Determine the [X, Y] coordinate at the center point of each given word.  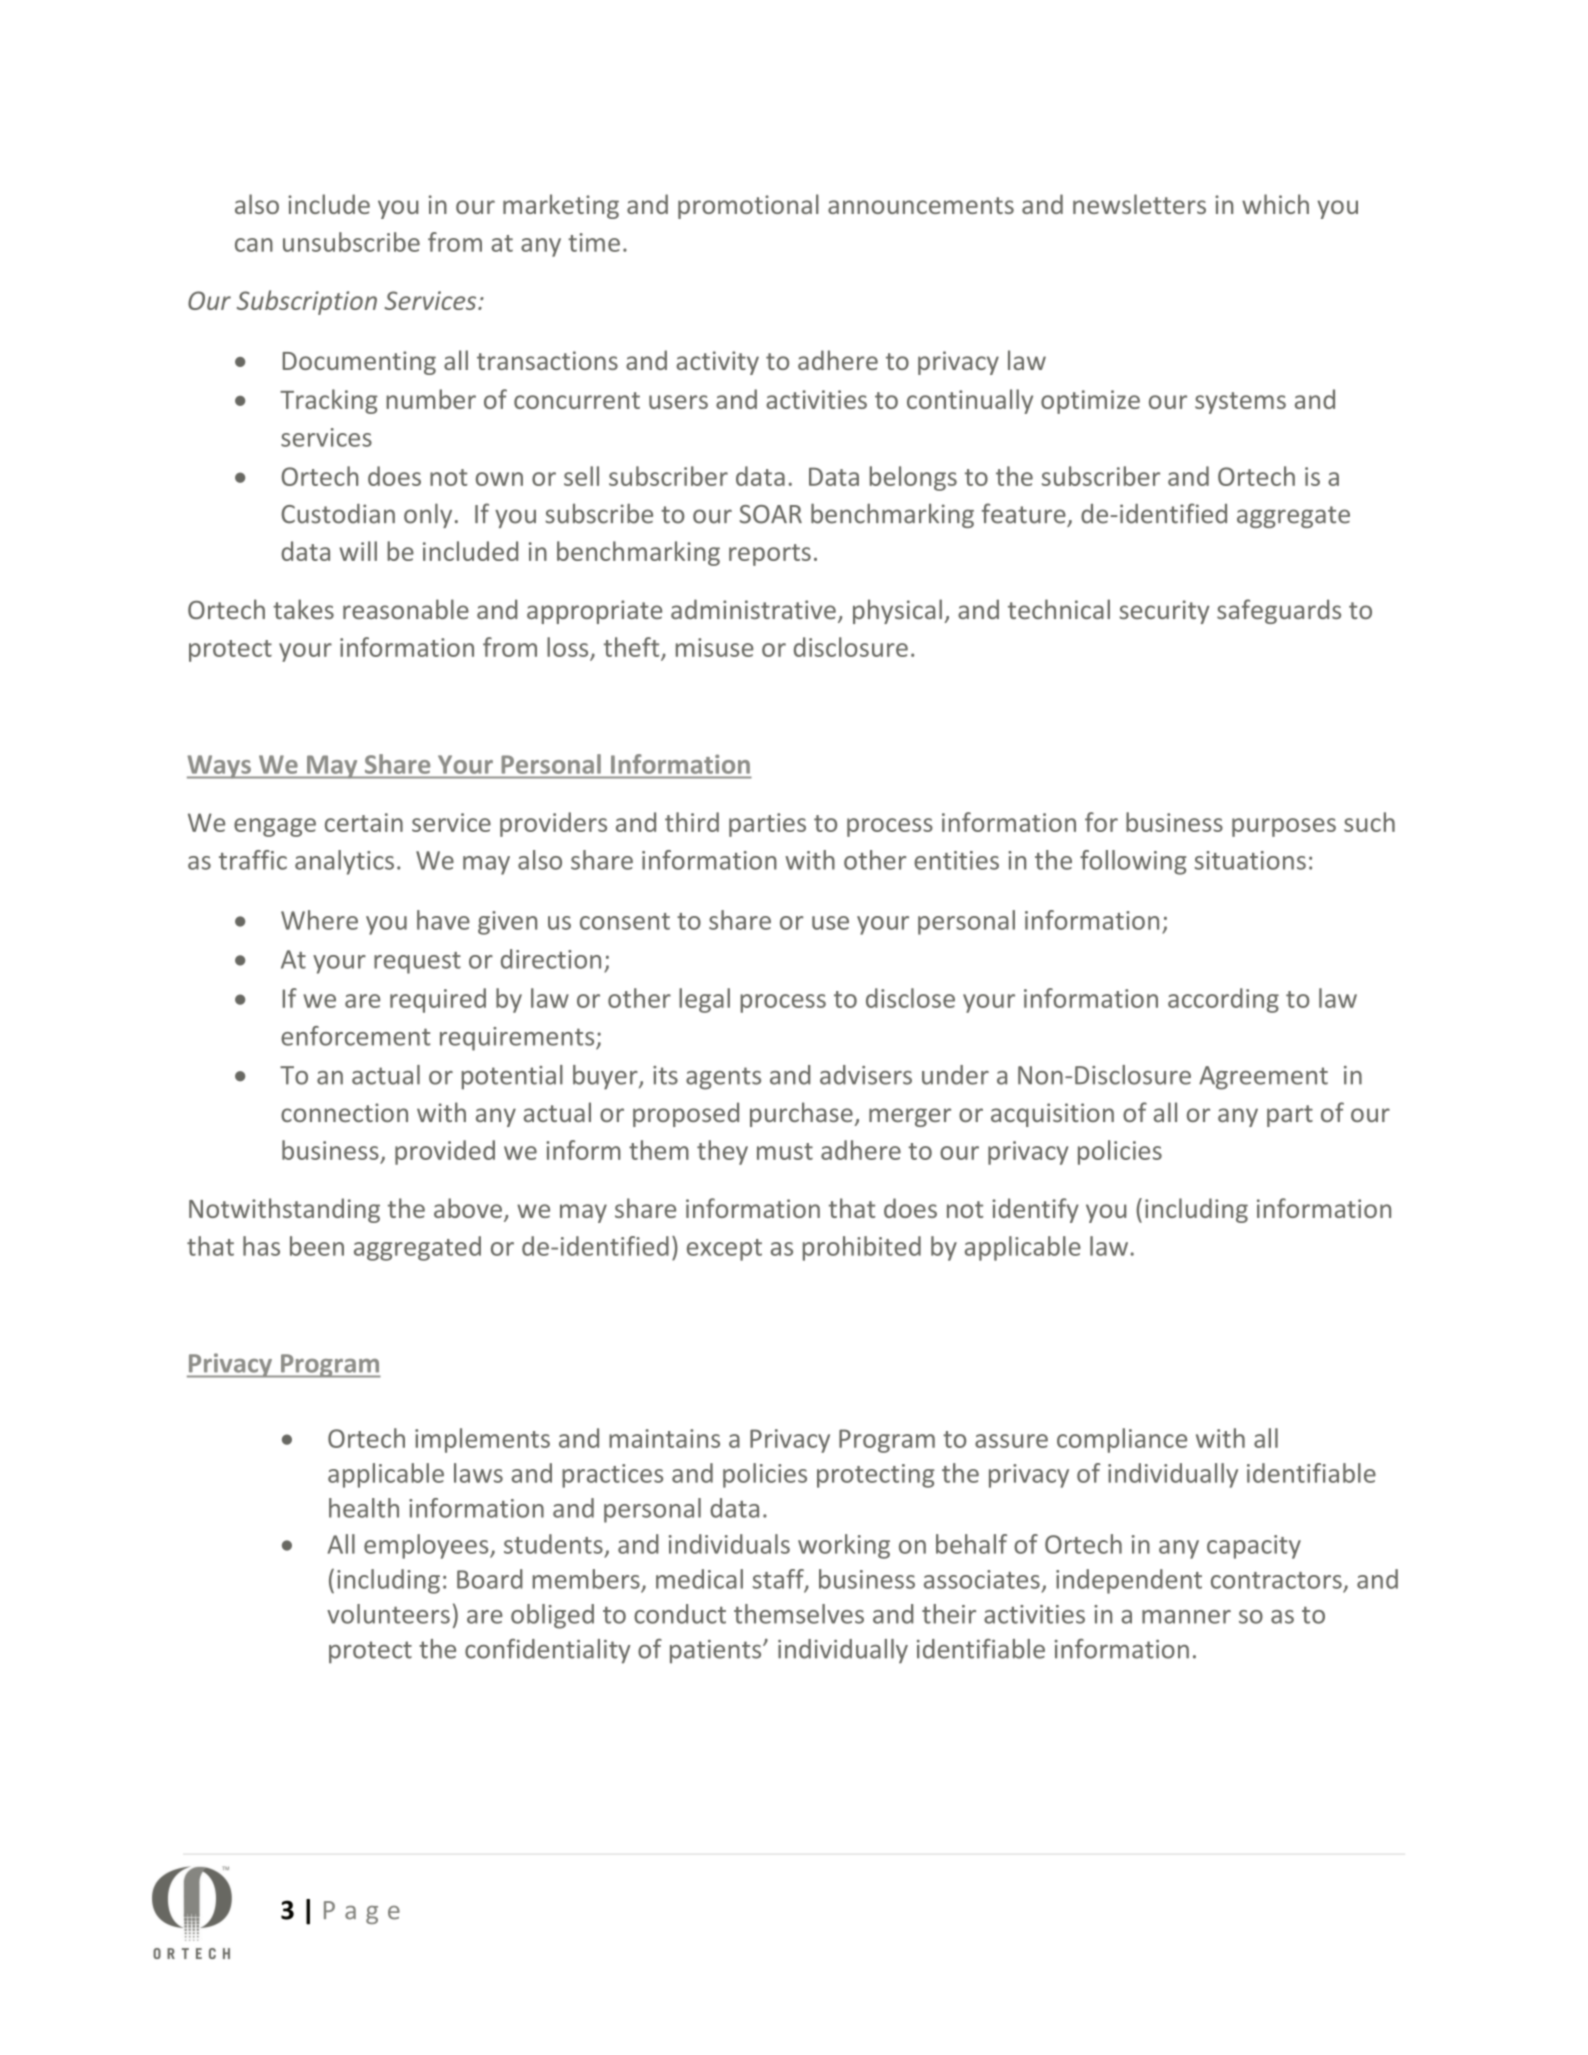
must [785, 1151]
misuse [715, 647]
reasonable [406, 609]
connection [344, 1112]
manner [1186, 1617]
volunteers [388, 1614]
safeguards [1279, 611]
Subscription [307, 302]
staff [779, 1580]
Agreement [1263, 1078]
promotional [748, 206]
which [1275, 204]
